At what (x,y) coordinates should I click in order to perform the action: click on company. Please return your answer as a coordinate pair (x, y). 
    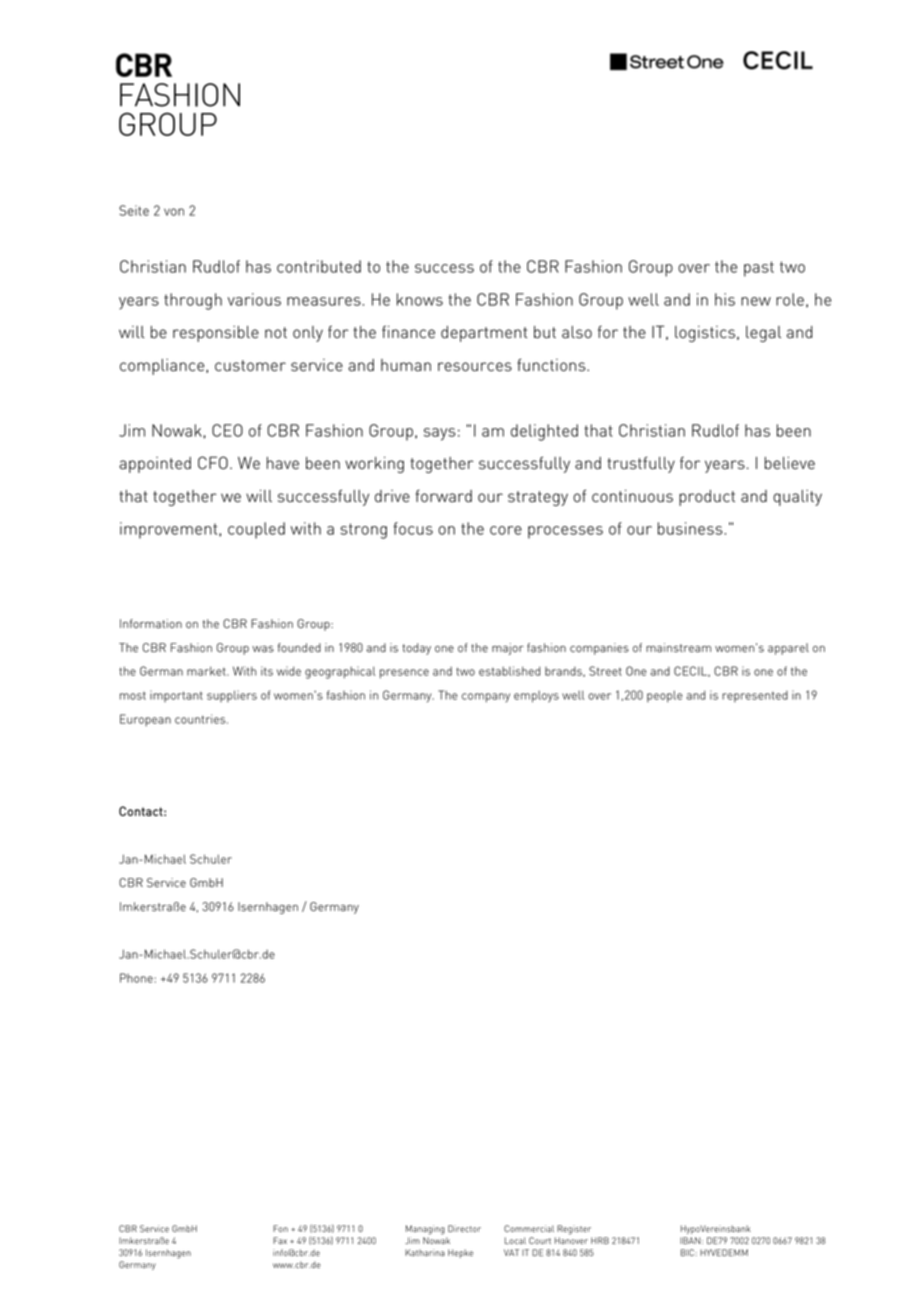
    Looking at the image, I should click on (486, 698).
